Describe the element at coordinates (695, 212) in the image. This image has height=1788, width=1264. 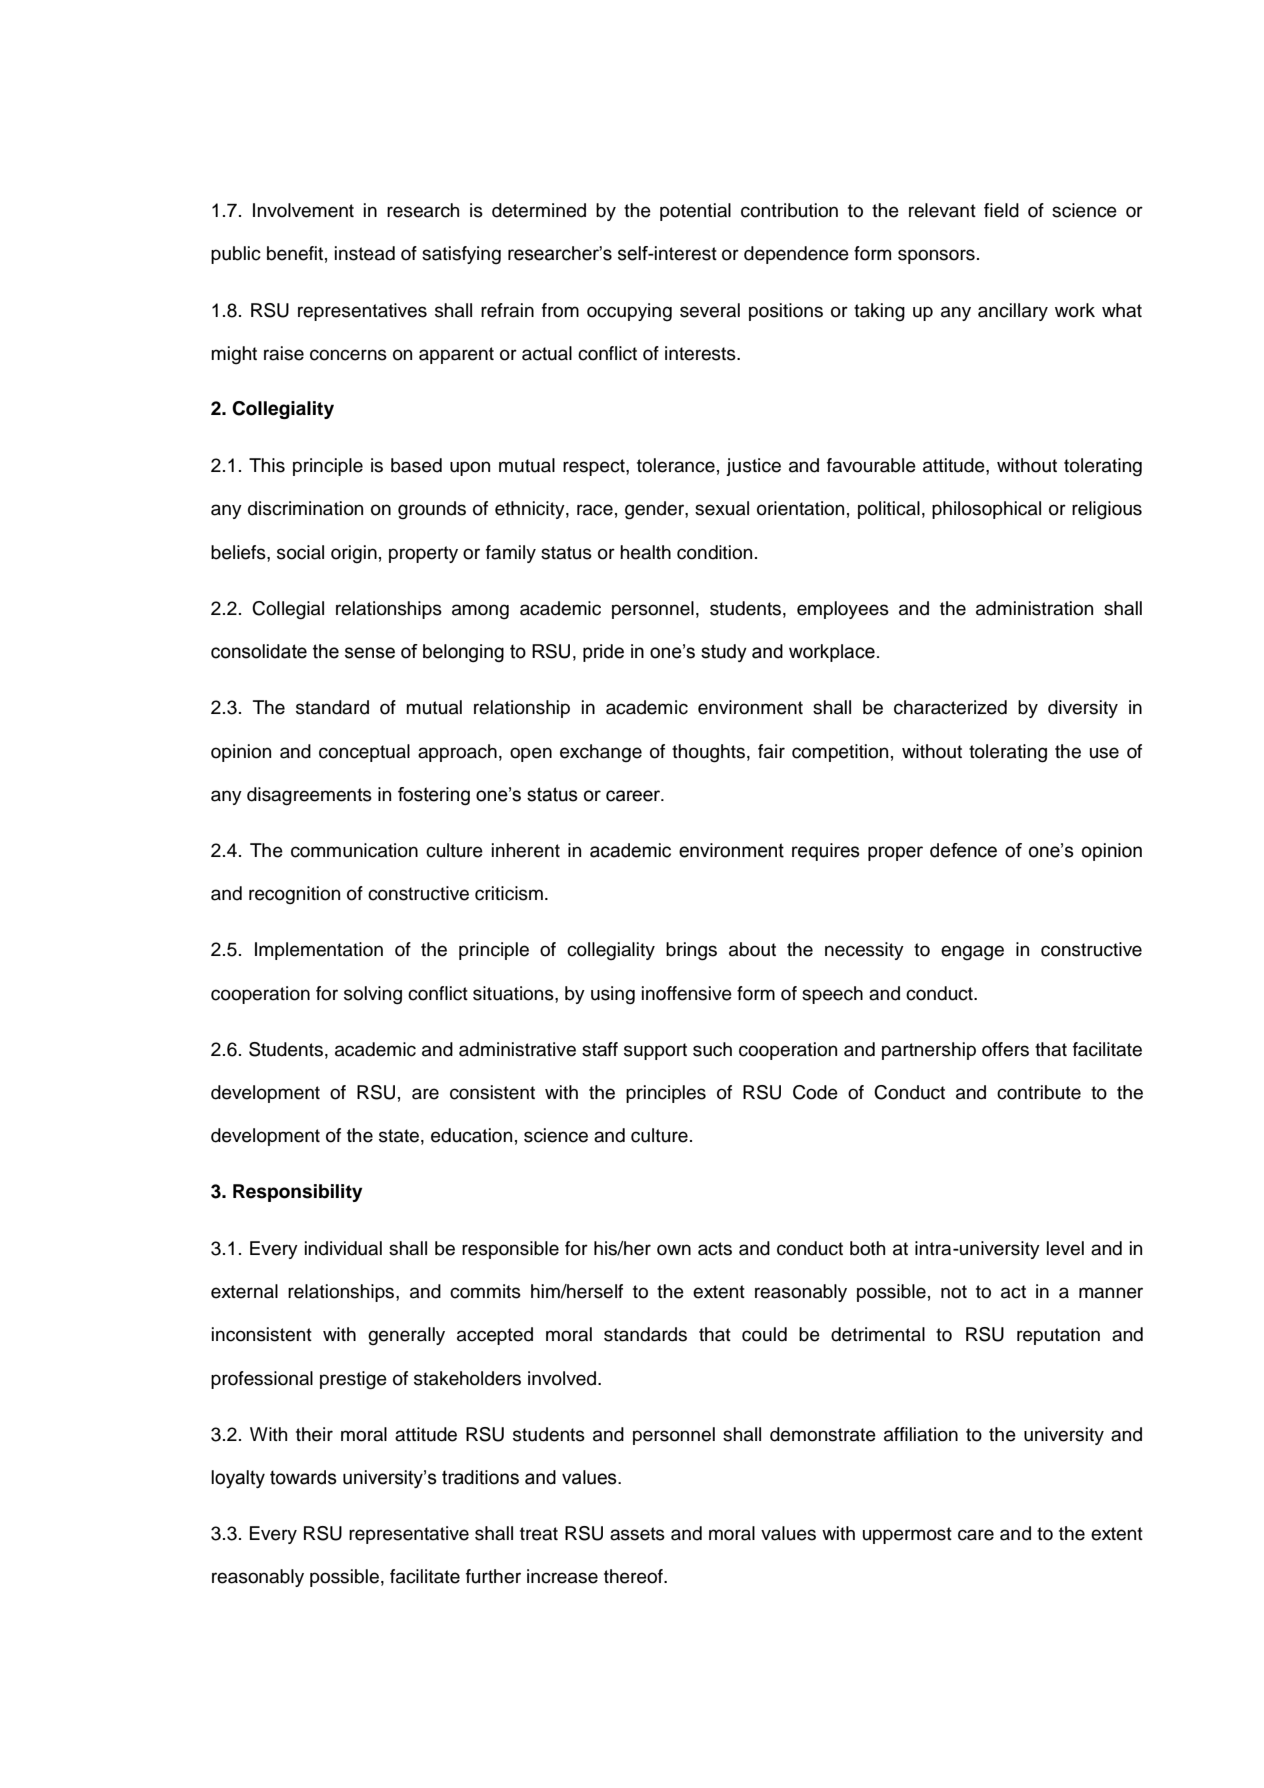
I see `potential` at that location.
